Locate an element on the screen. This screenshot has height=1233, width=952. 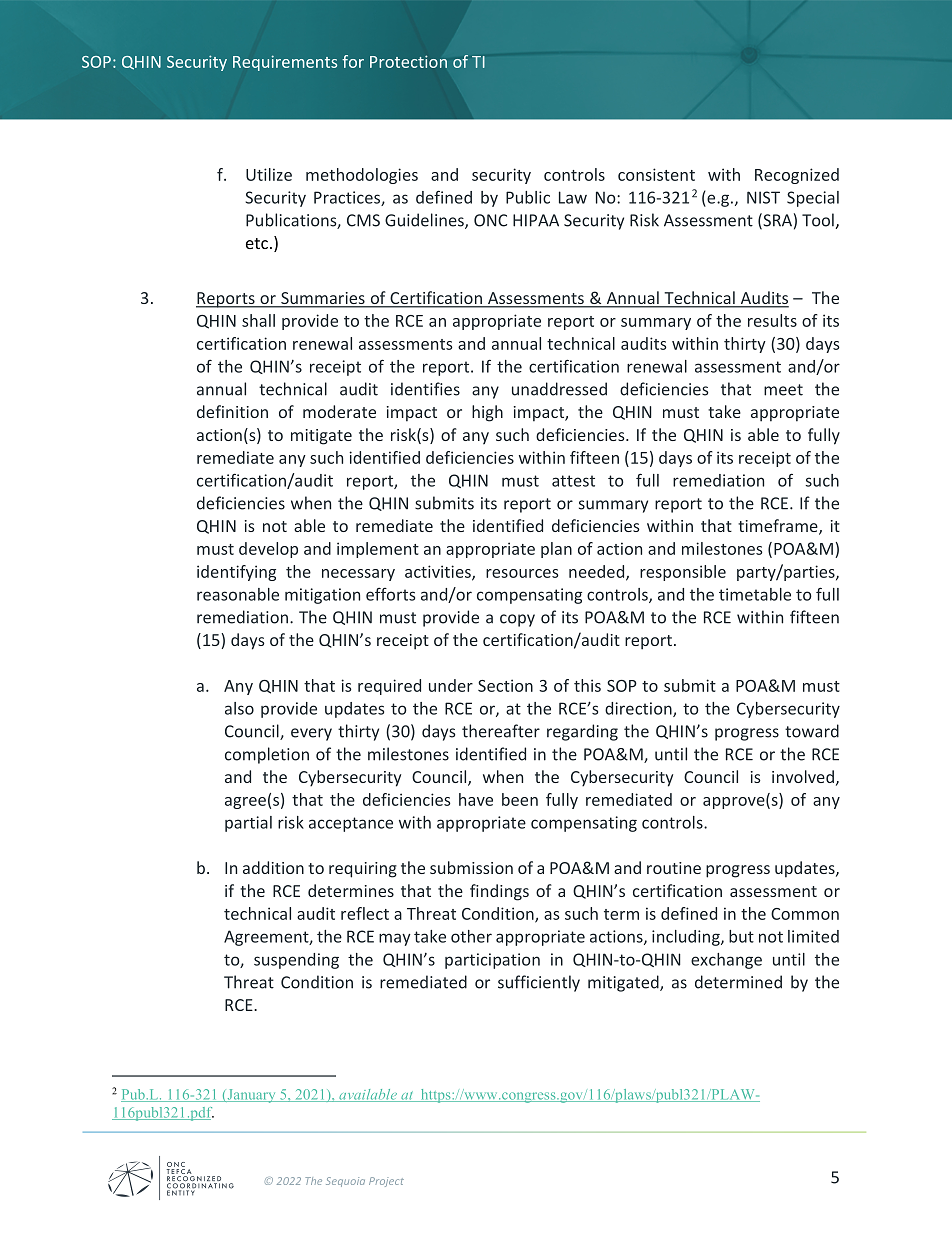
copy is located at coordinates (517, 620).
